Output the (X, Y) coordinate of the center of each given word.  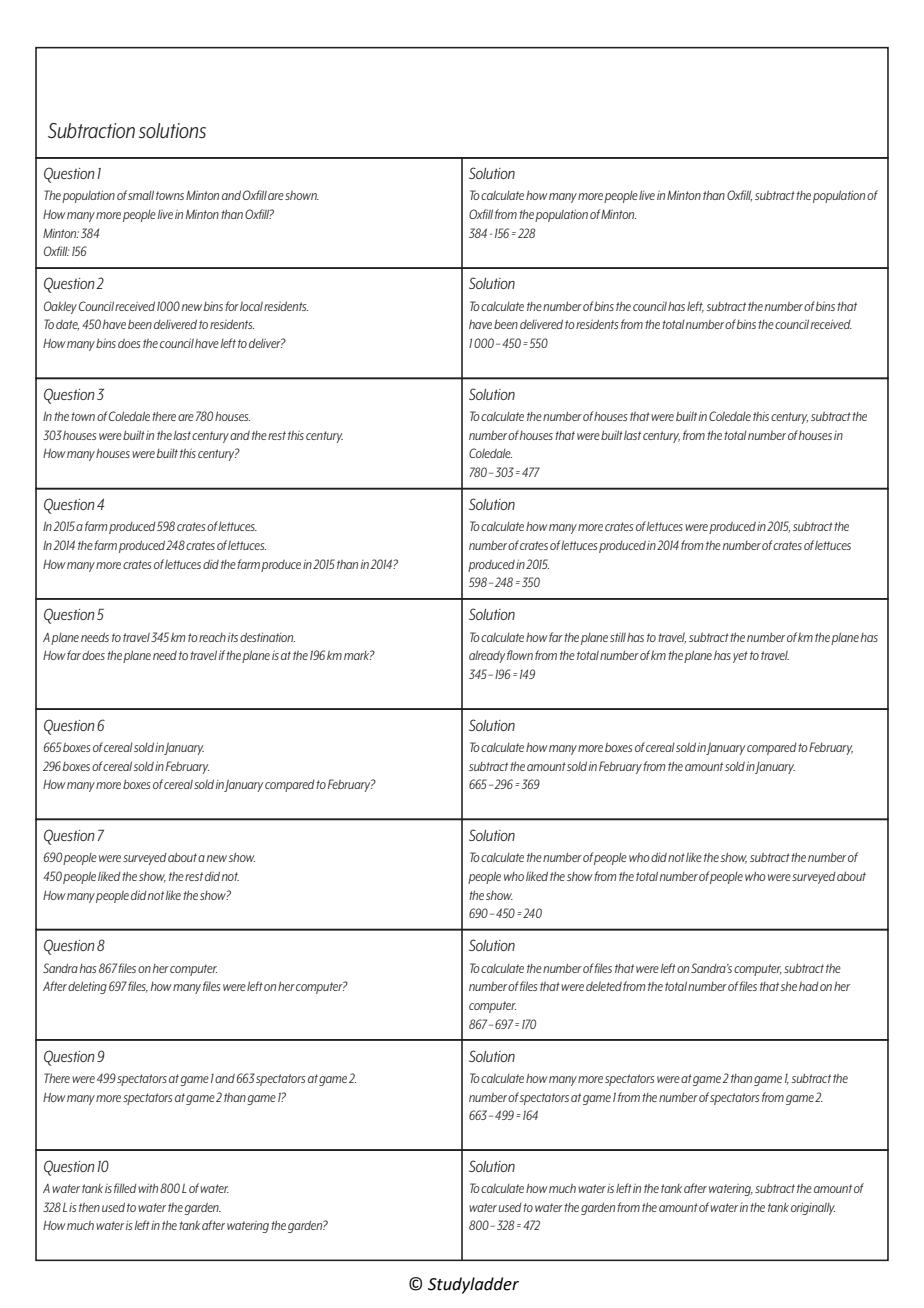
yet (740, 657)
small (141, 195)
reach (212, 637)
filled (125, 1188)
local (251, 306)
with (148, 1188)
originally (813, 1208)
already (487, 656)
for (232, 306)
